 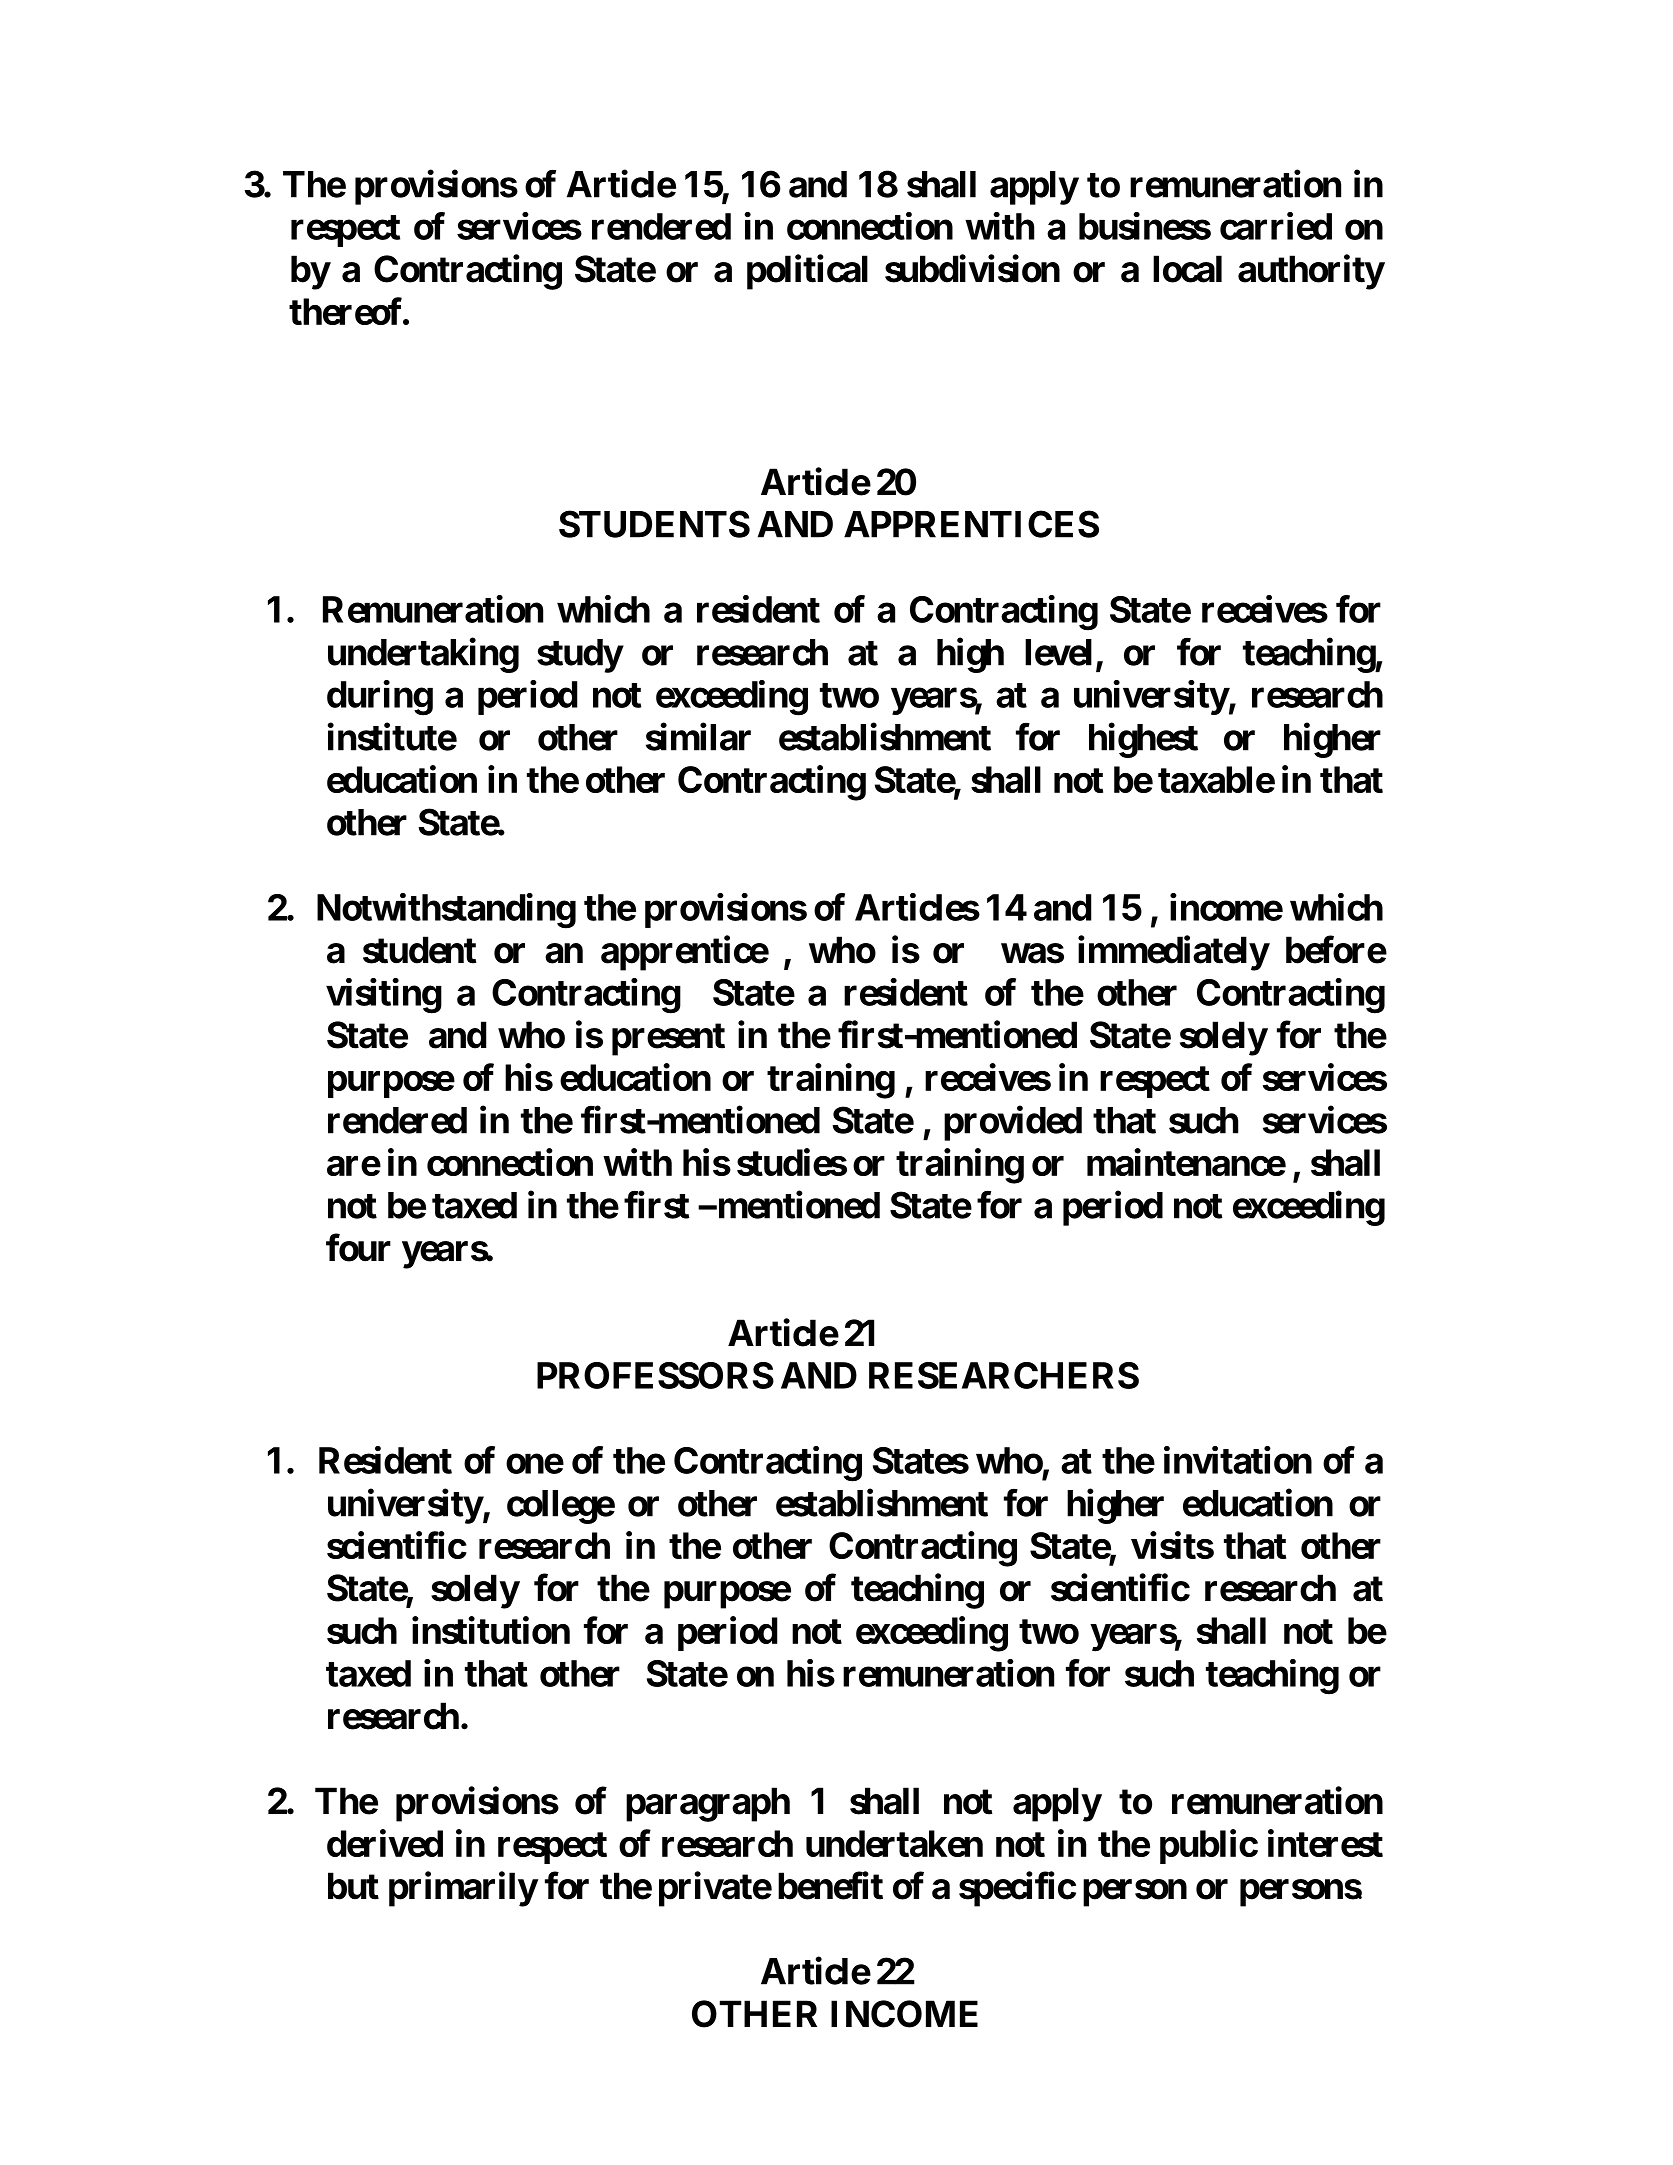 What do you see at coordinates (1058, 652) in the page?
I see `level` at bounding box center [1058, 652].
